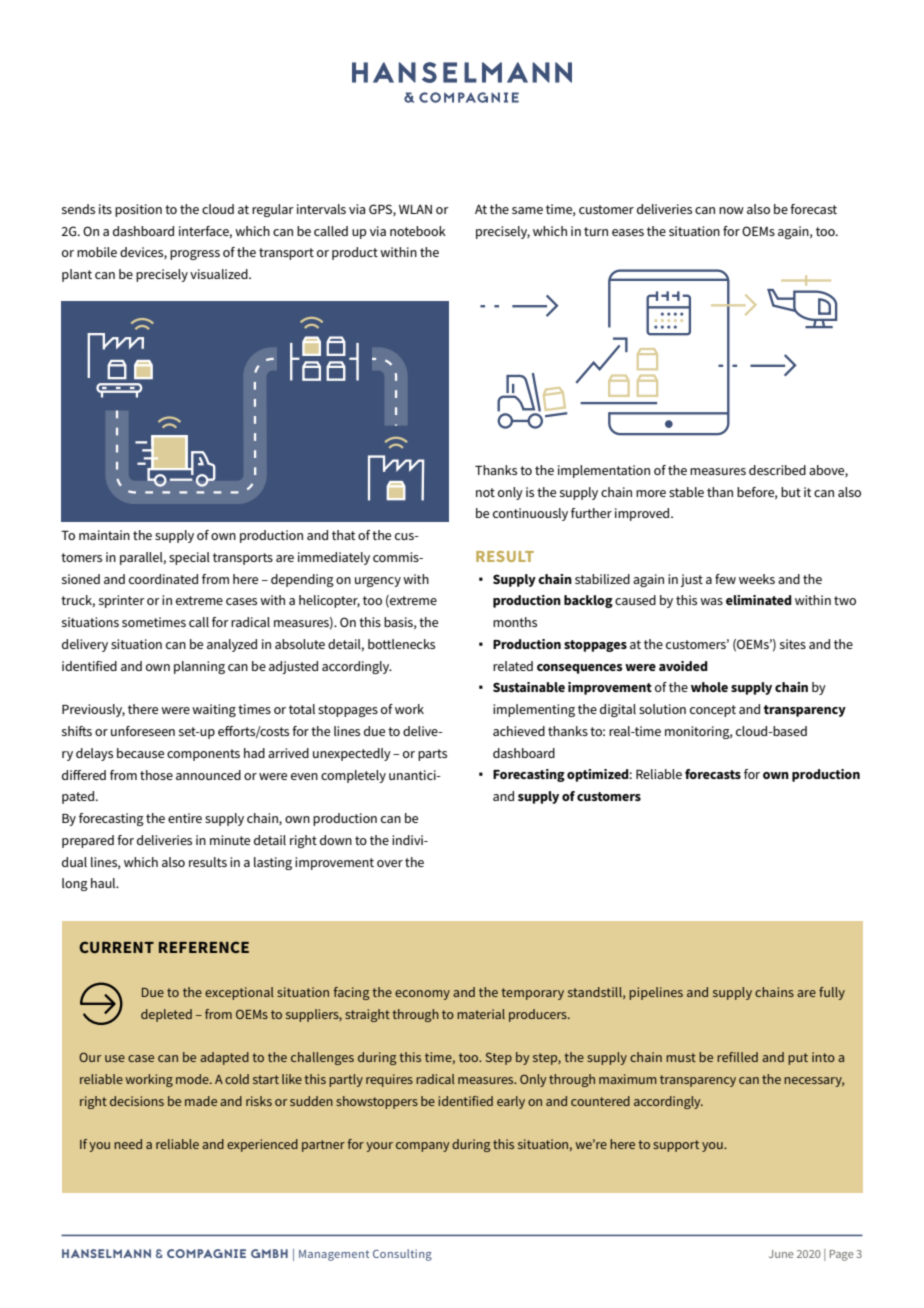 The height and width of the page is (1308, 924). What do you see at coordinates (195, 255) in the page?
I see `progress` at bounding box center [195, 255].
